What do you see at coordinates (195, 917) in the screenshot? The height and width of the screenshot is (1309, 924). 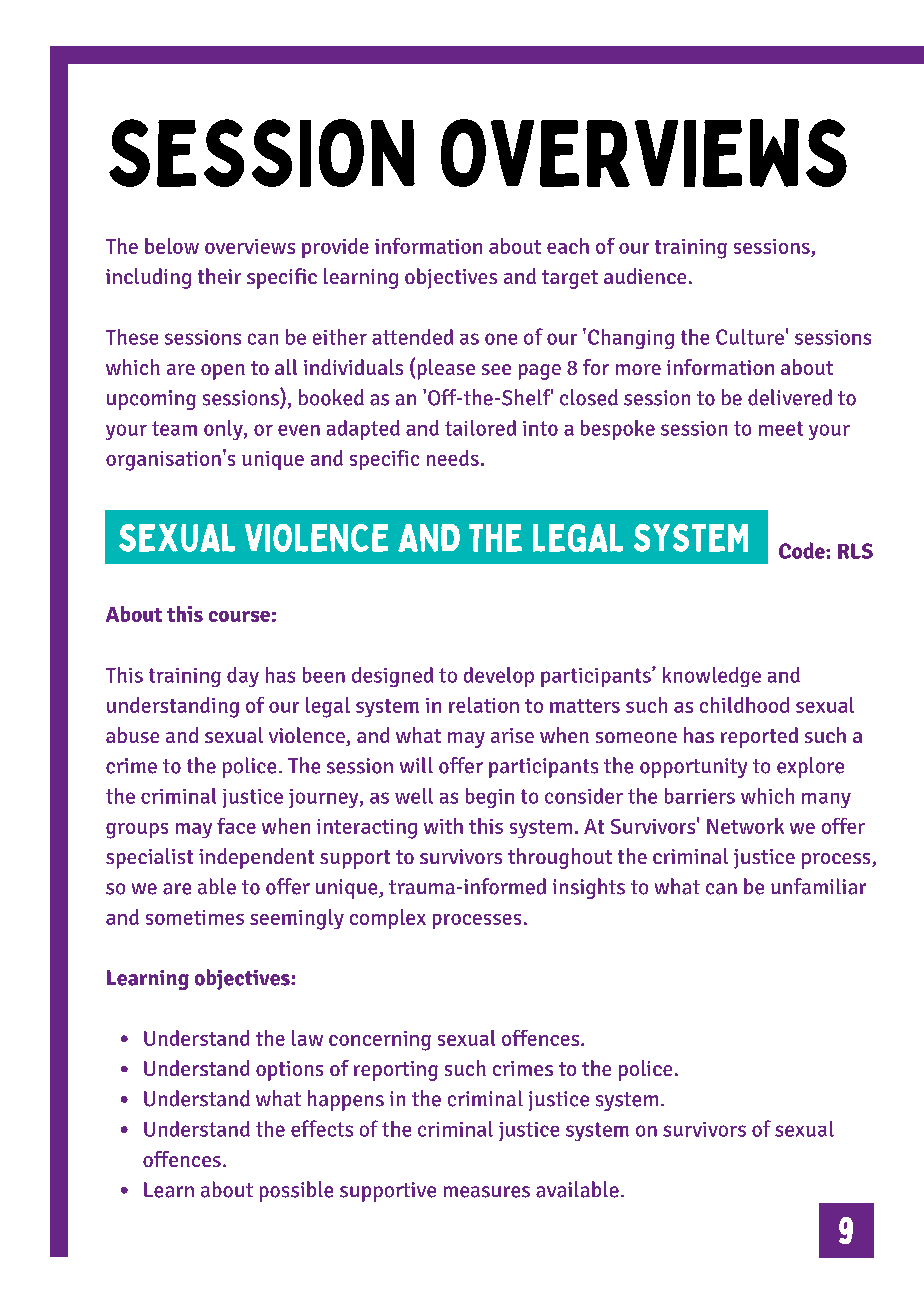 I see `sometimes` at bounding box center [195, 917].
